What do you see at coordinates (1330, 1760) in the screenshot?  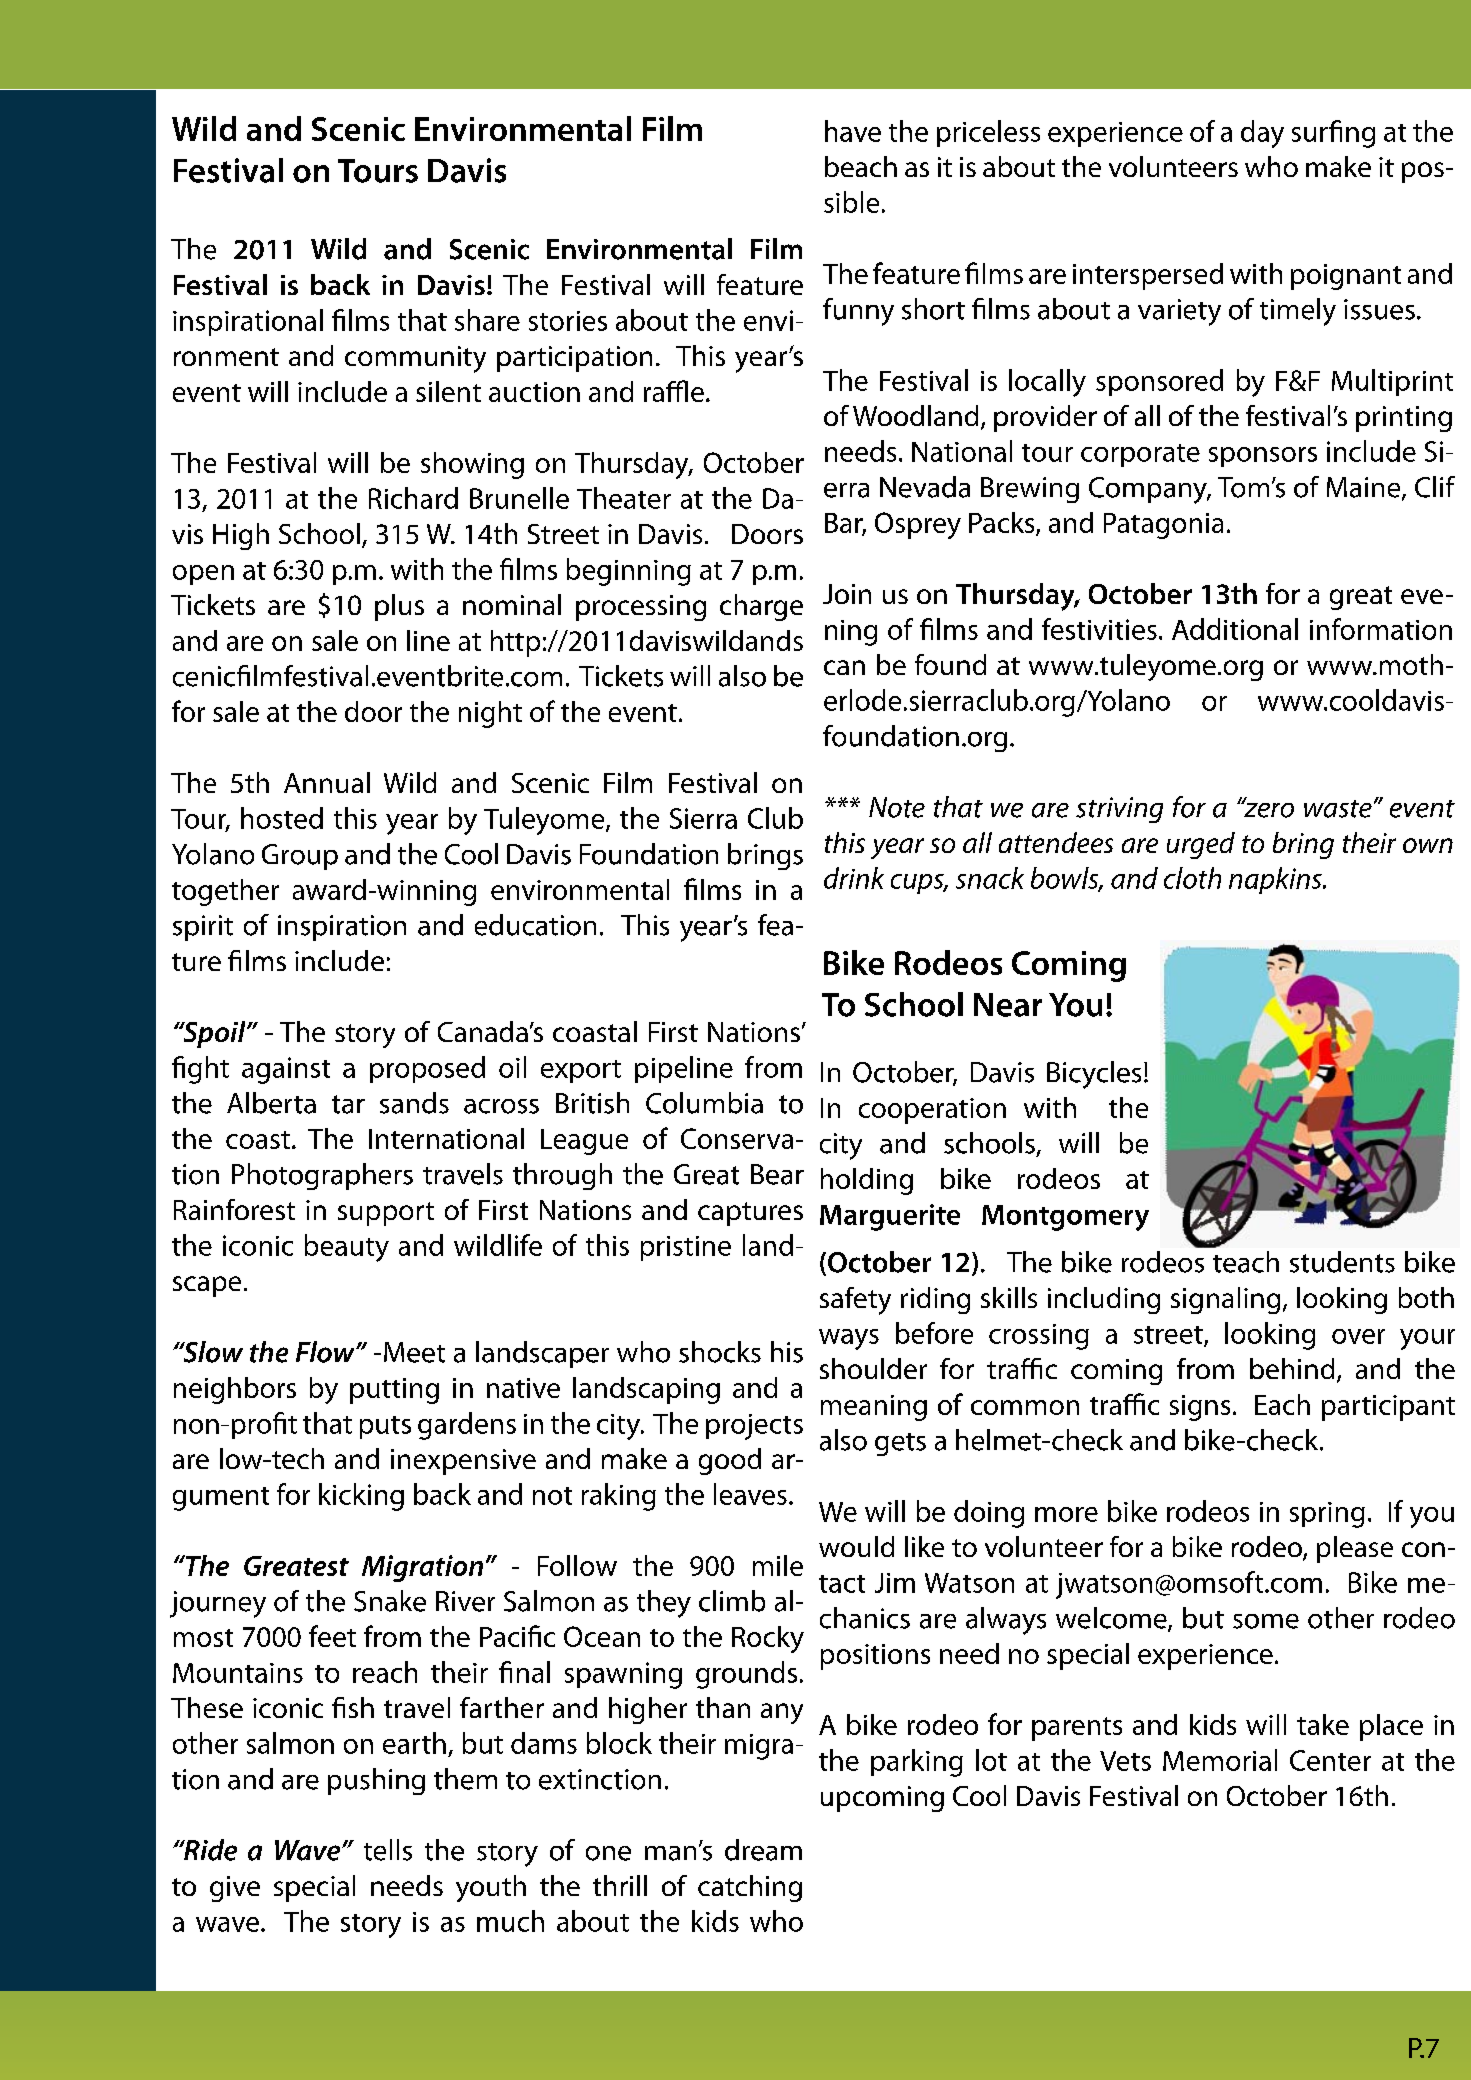 I see `Center` at bounding box center [1330, 1760].
